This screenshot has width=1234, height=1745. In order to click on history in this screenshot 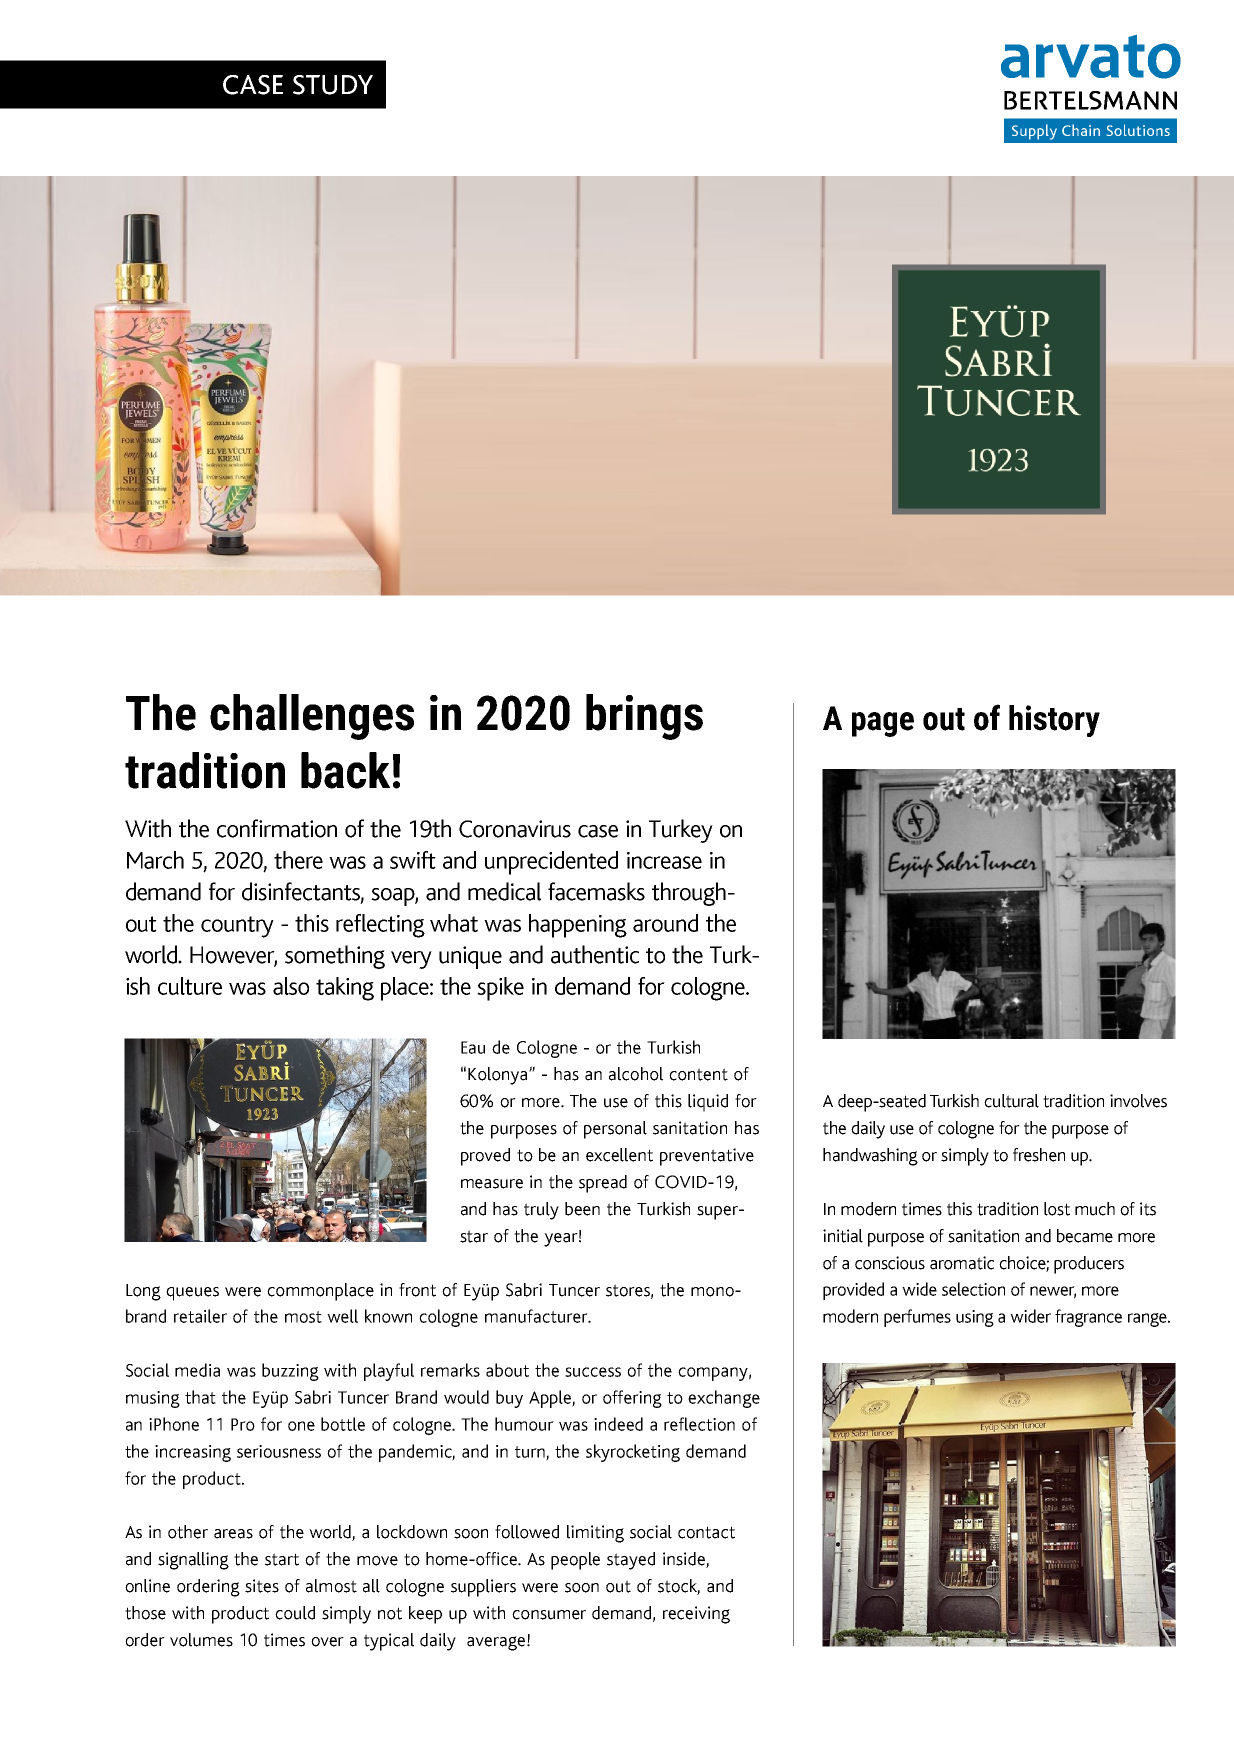, I will do `click(1054, 721)`.
